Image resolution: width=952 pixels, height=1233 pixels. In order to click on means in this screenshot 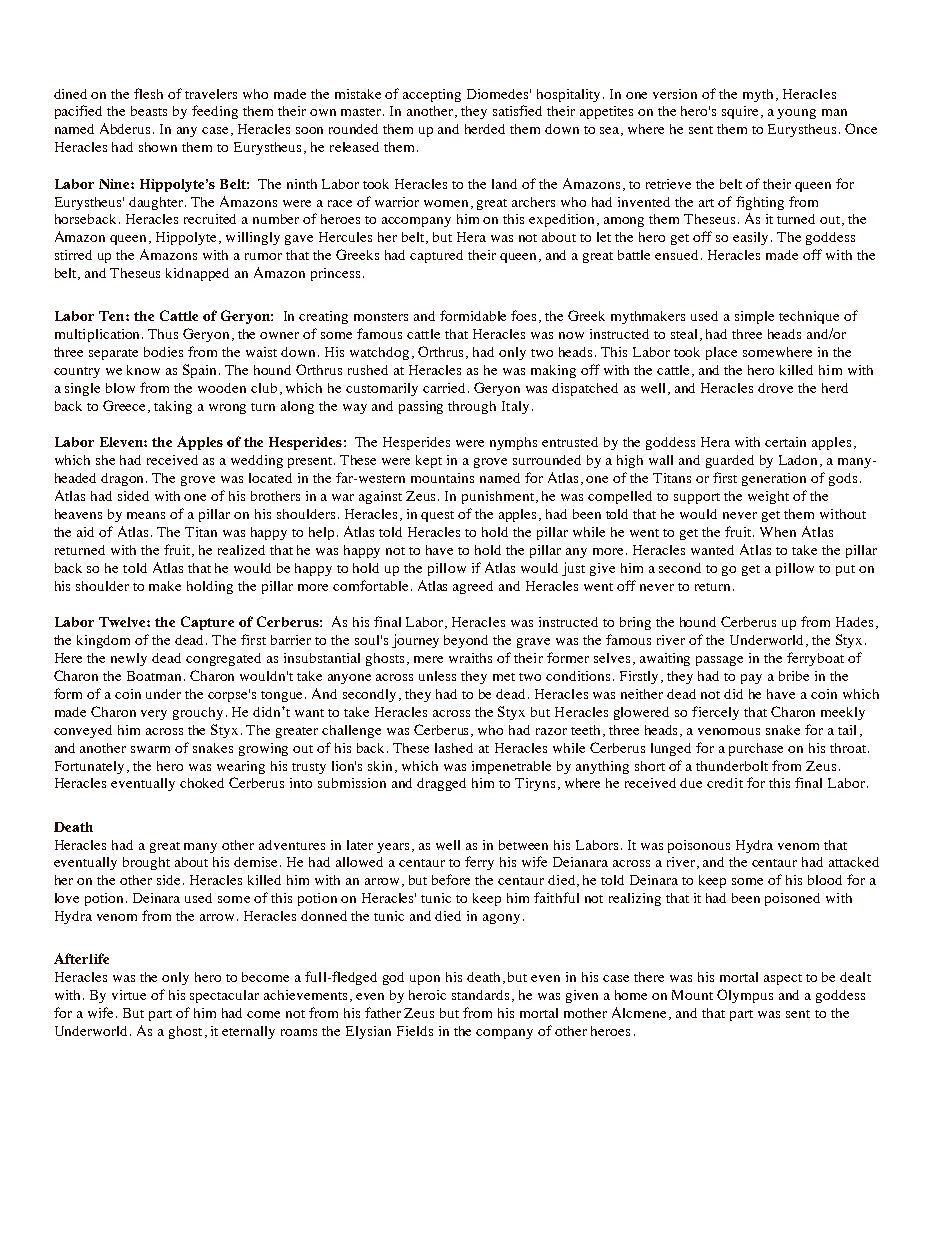, I will do `click(146, 515)`.
